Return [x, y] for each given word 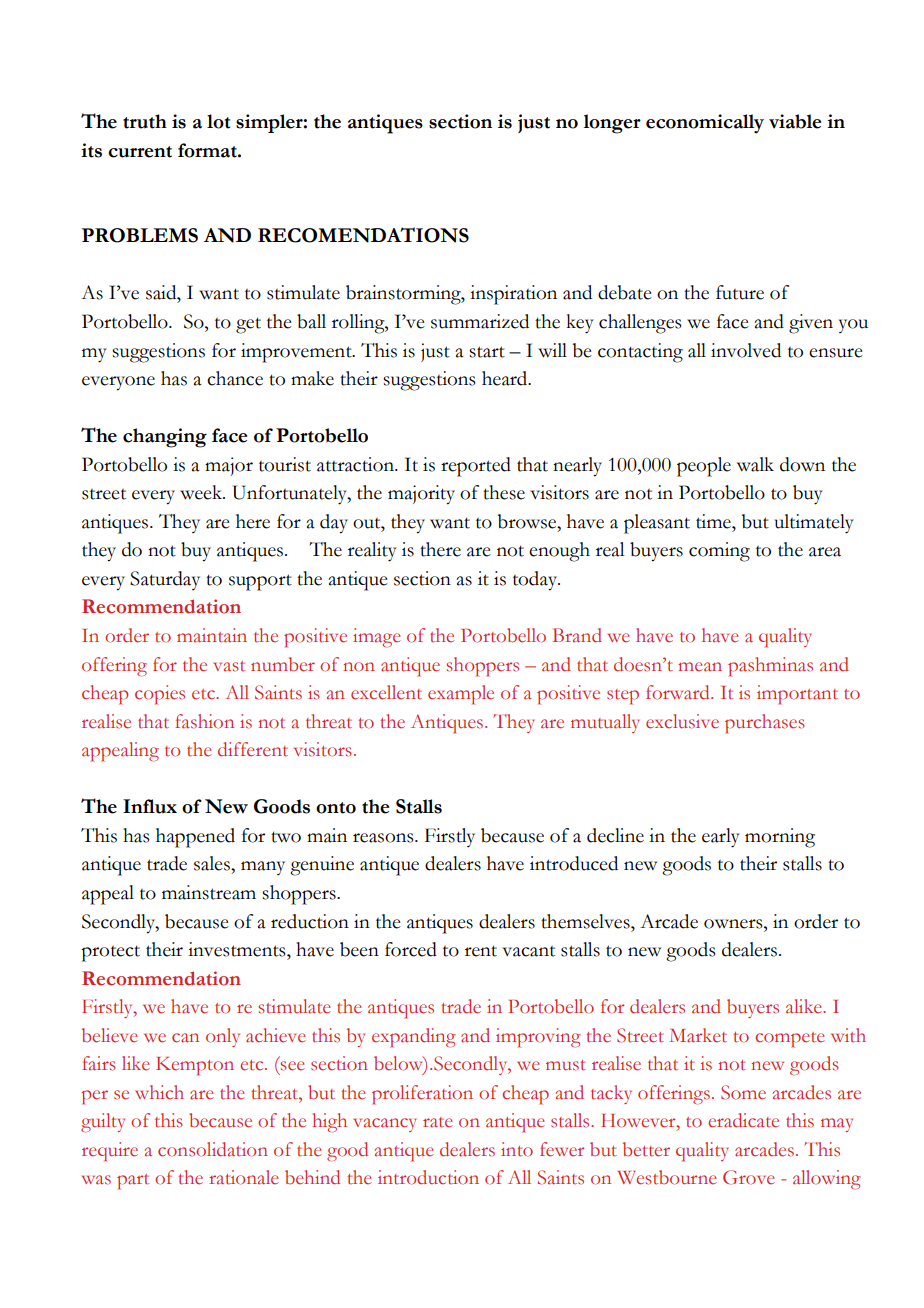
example [461, 695]
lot [218, 121]
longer [612, 124]
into [517, 1149]
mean [700, 667]
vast [229, 666]
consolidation [213, 1149]
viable [795, 121]
